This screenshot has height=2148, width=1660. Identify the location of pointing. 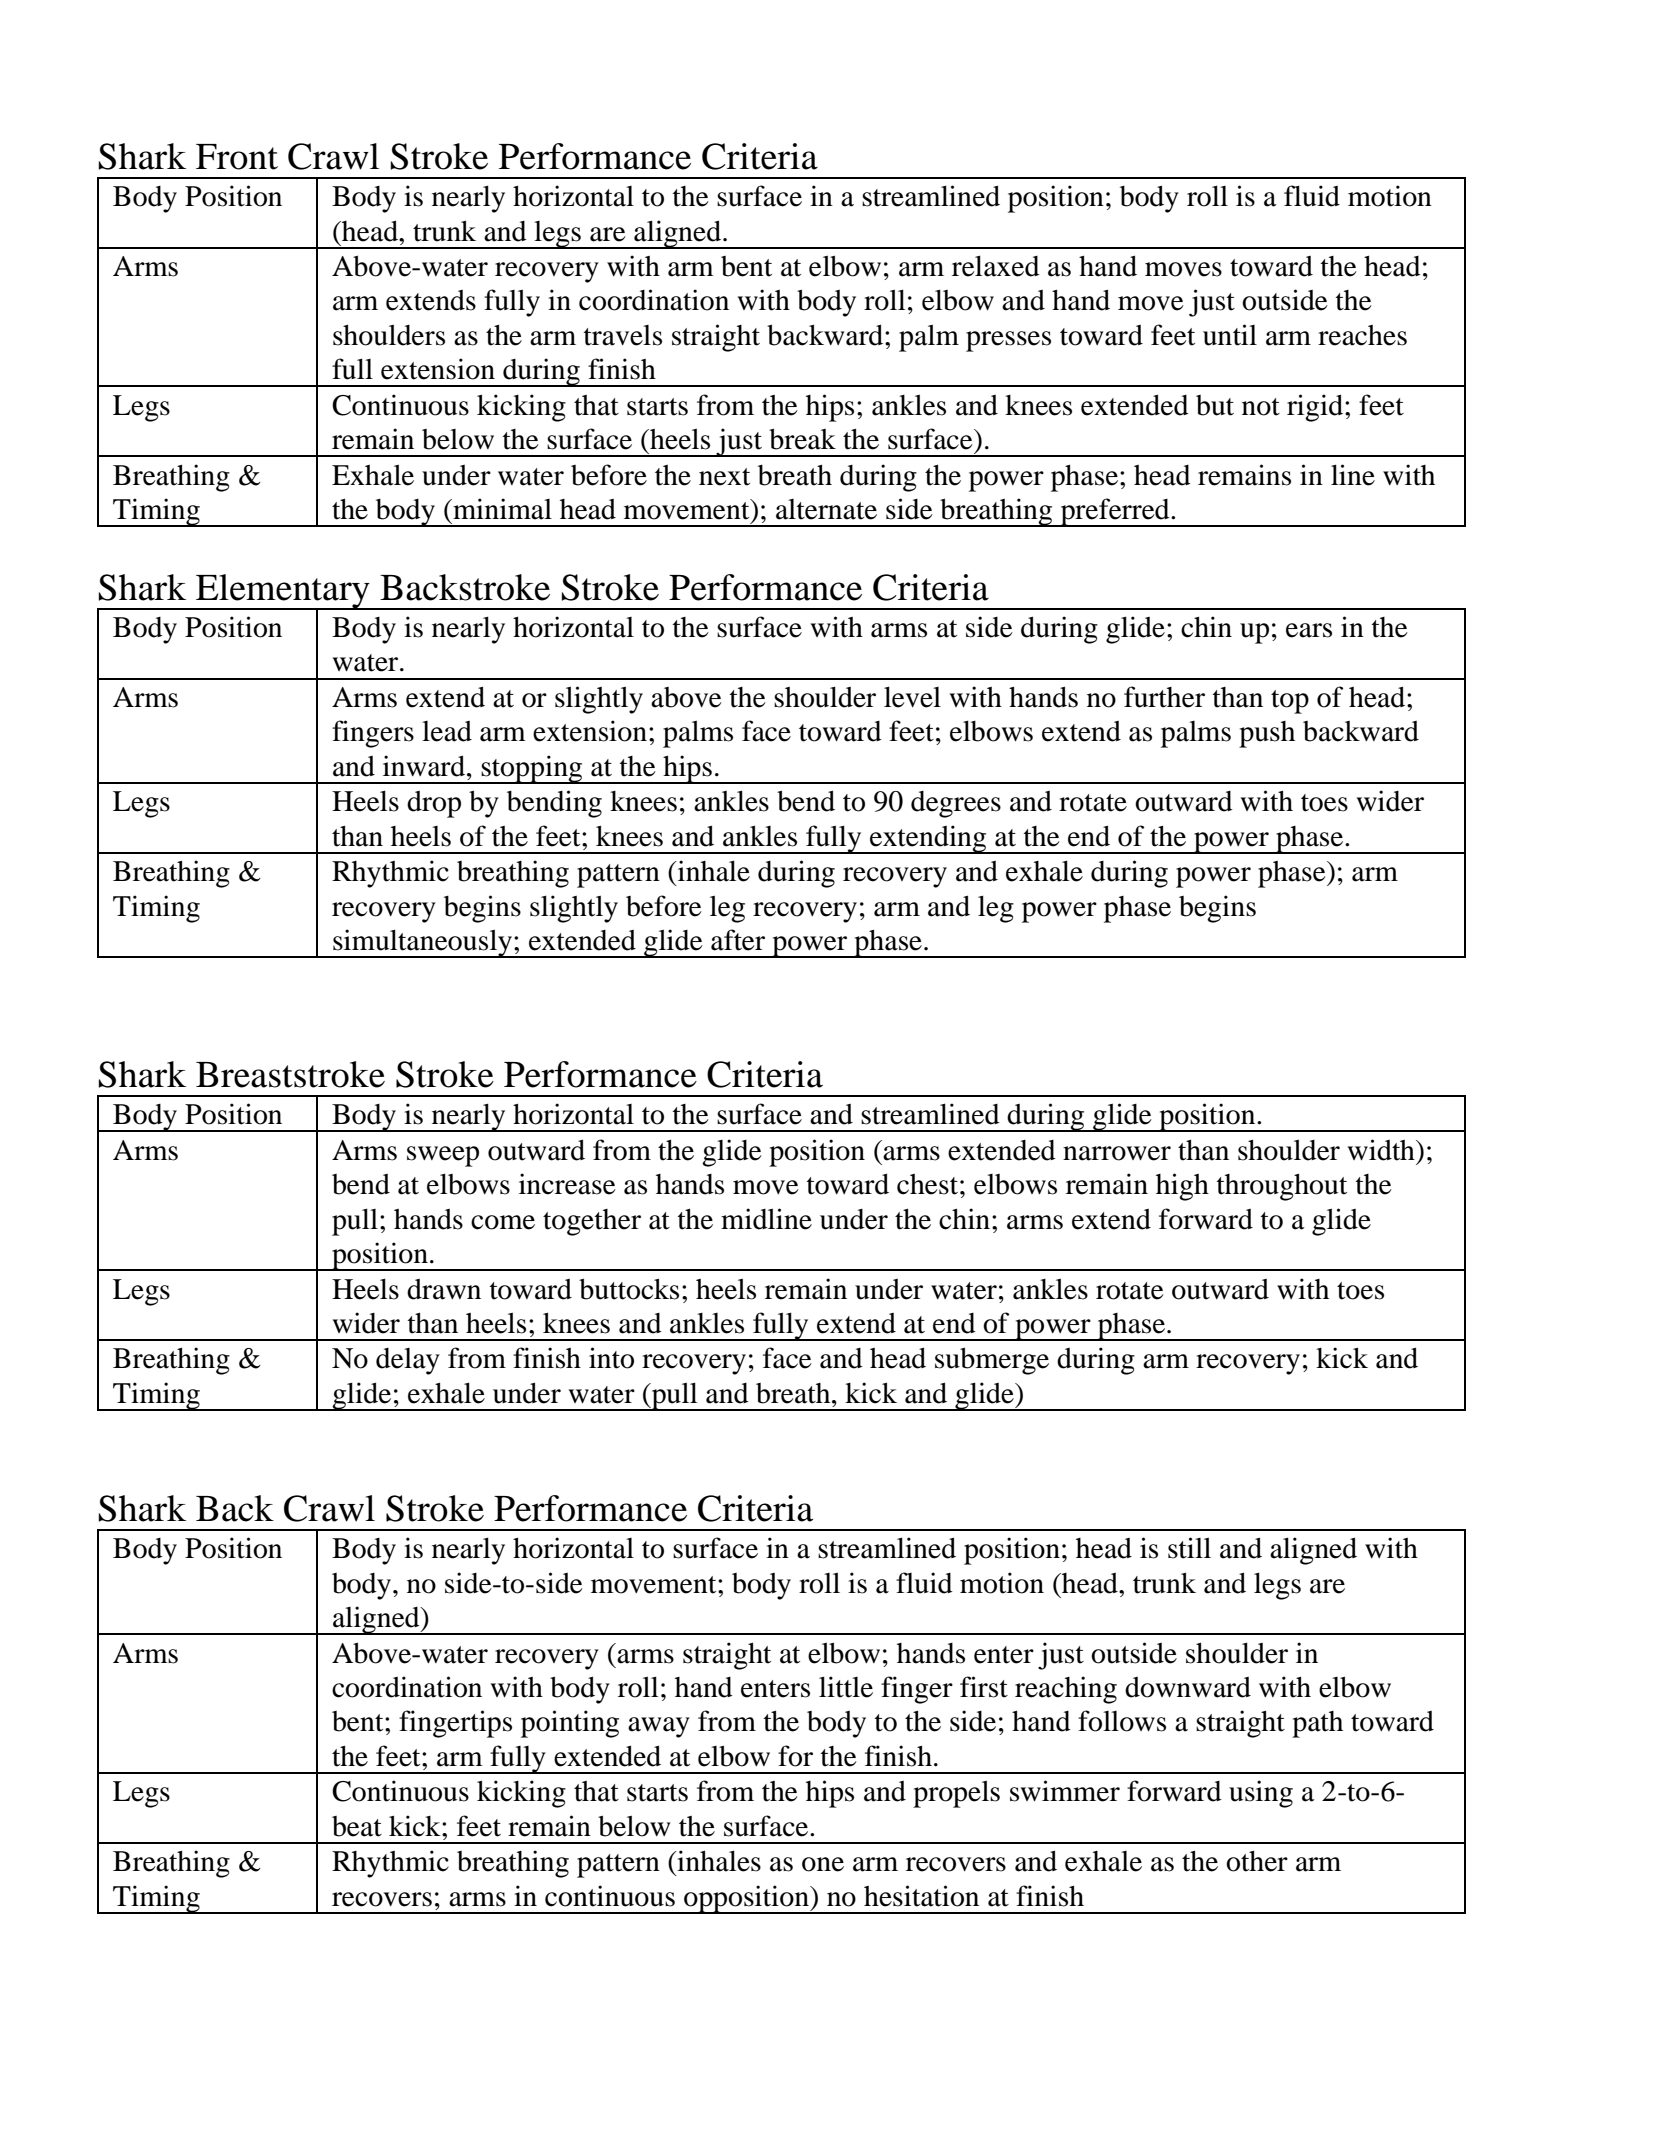
(570, 1724).
